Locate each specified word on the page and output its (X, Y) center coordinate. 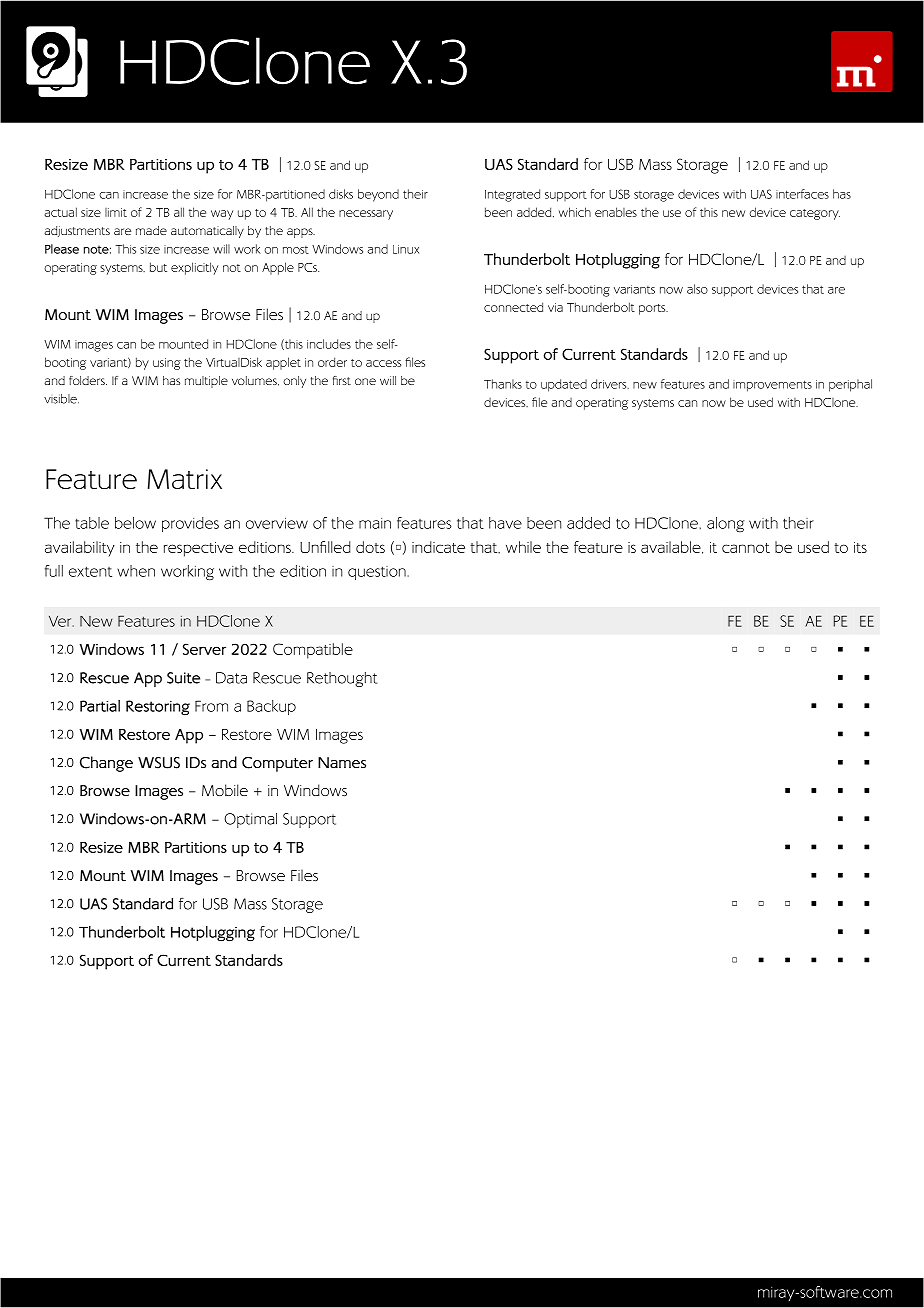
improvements (772, 386)
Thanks (503, 384)
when (136, 571)
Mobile (225, 790)
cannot (746, 548)
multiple (206, 382)
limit (116, 212)
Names (342, 763)
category (815, 214)
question (378, 573)
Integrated (512, 195)
